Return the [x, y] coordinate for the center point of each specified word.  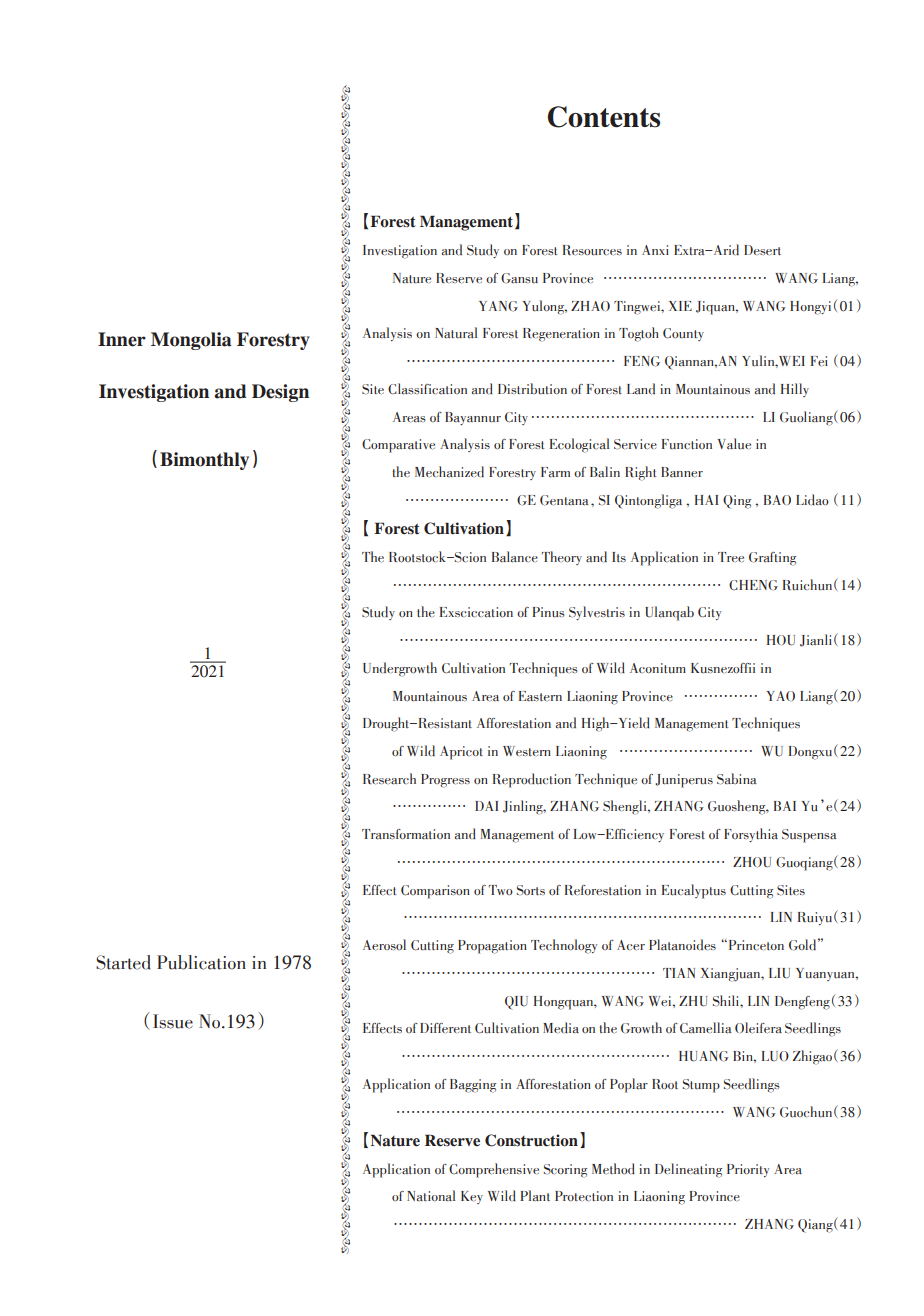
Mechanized [449, 472]
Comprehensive [494, 1170]
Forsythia [751, 835]
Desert [762, 250]
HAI [707, 500]
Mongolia [191, 341]
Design [280, 393]
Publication [201, 962]
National [431, 1196]
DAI [487, 806]
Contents [604, 117]
